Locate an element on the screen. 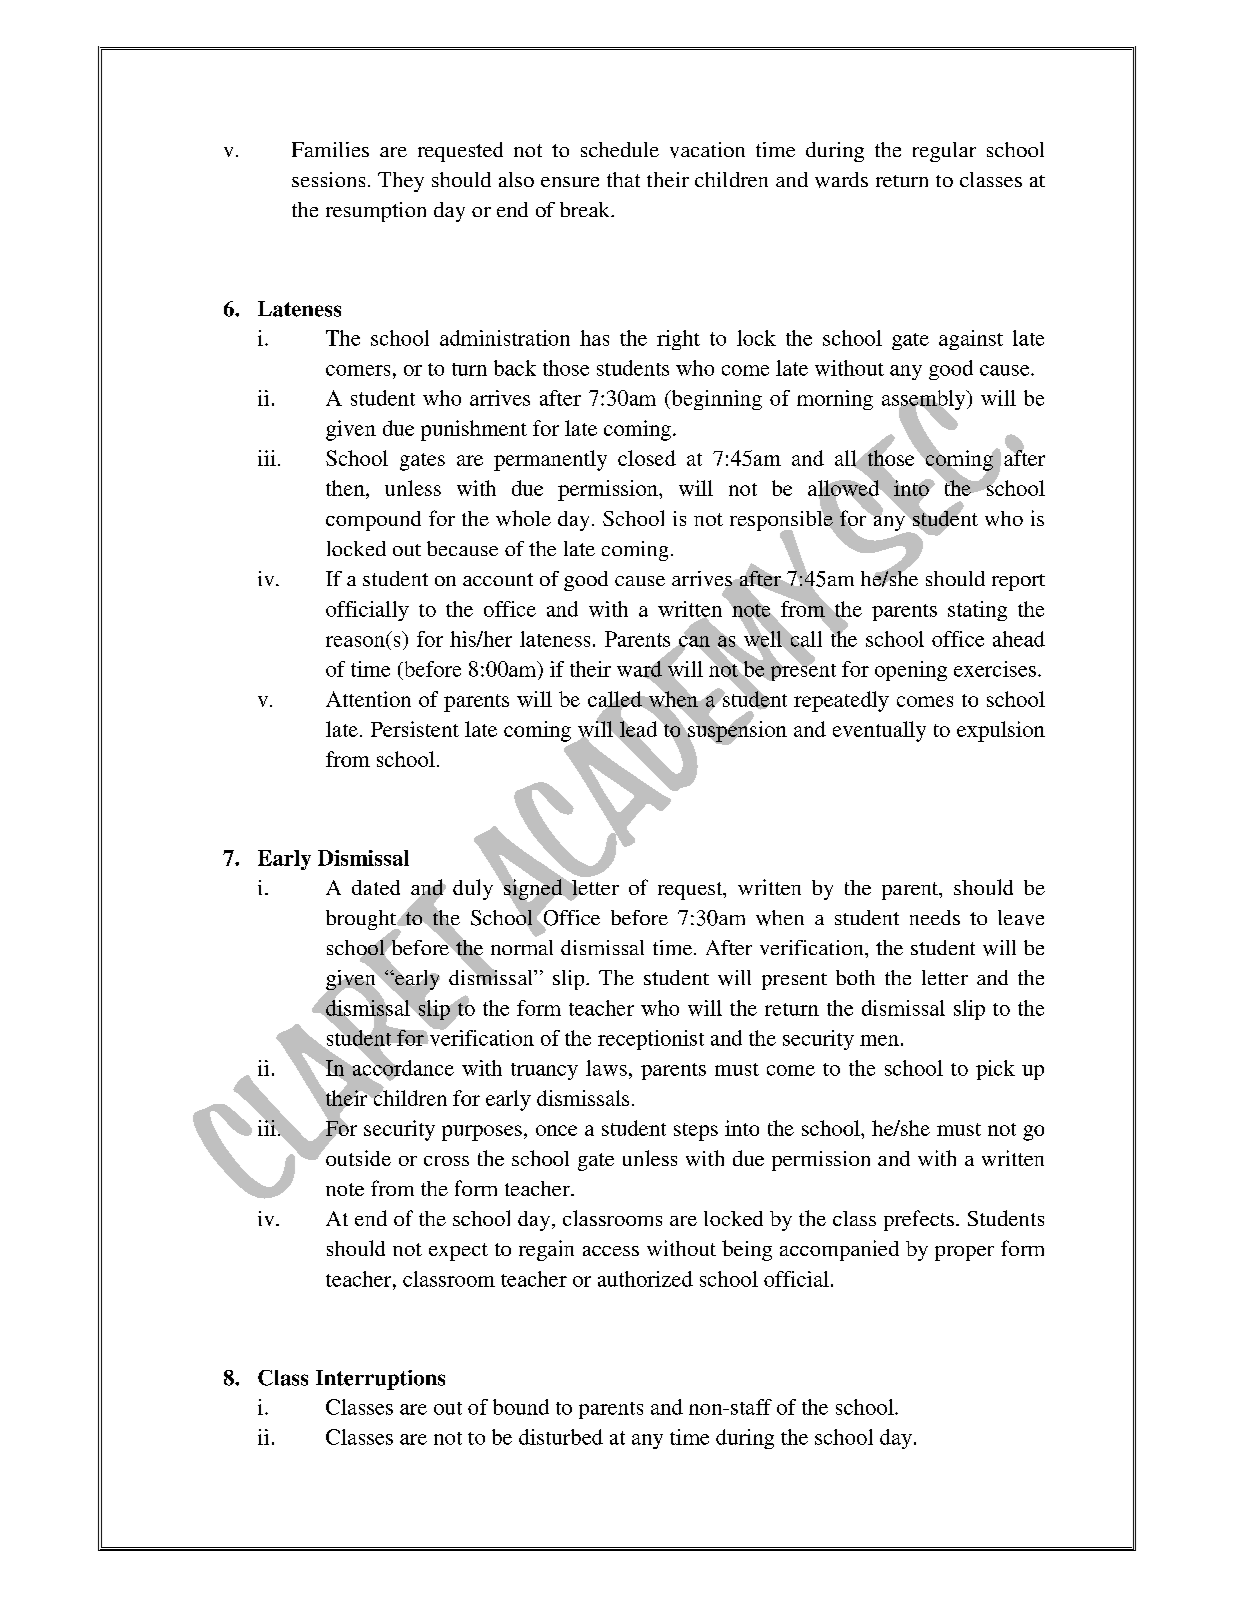  Interruptions is located at coordinates (380, 1380).
